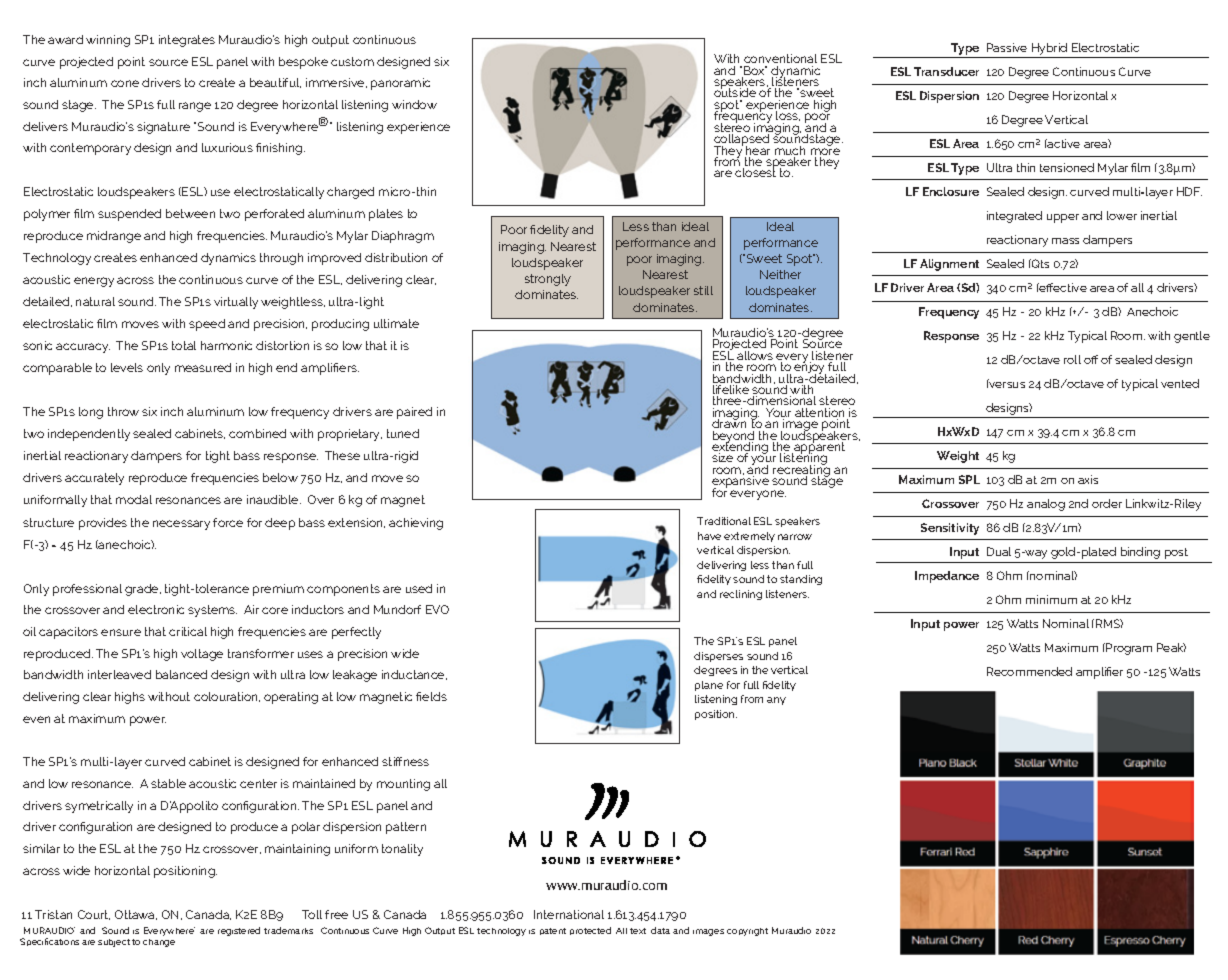  I want to click on Hybrid, so click(1049, 49).
